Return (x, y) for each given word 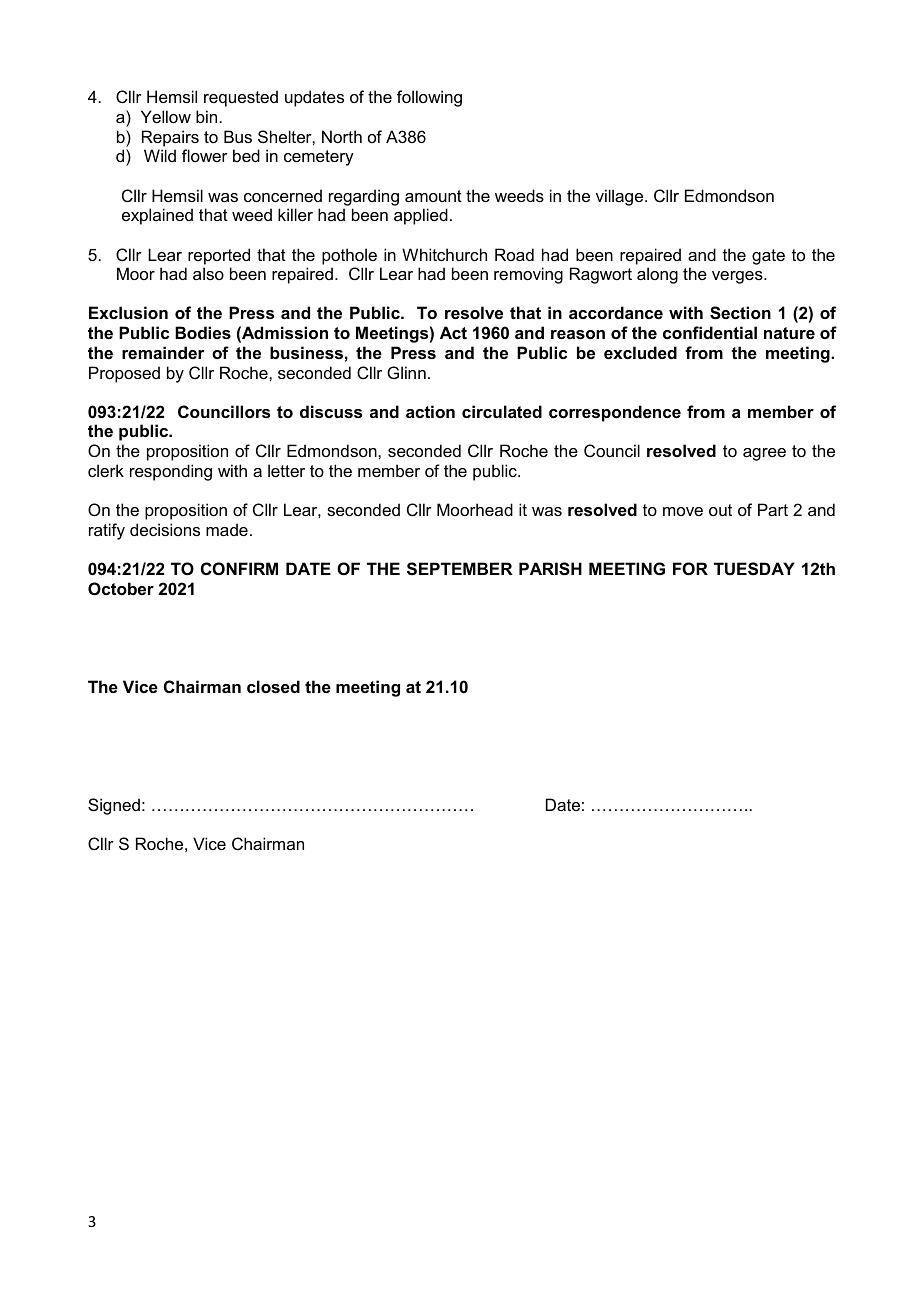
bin (206, 116)
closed (273, 686)
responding (171, 472)
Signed (114, 806)
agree (764, 454)
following (429, 98)
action (430, 411)
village (621, 197)
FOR (690, 568)
